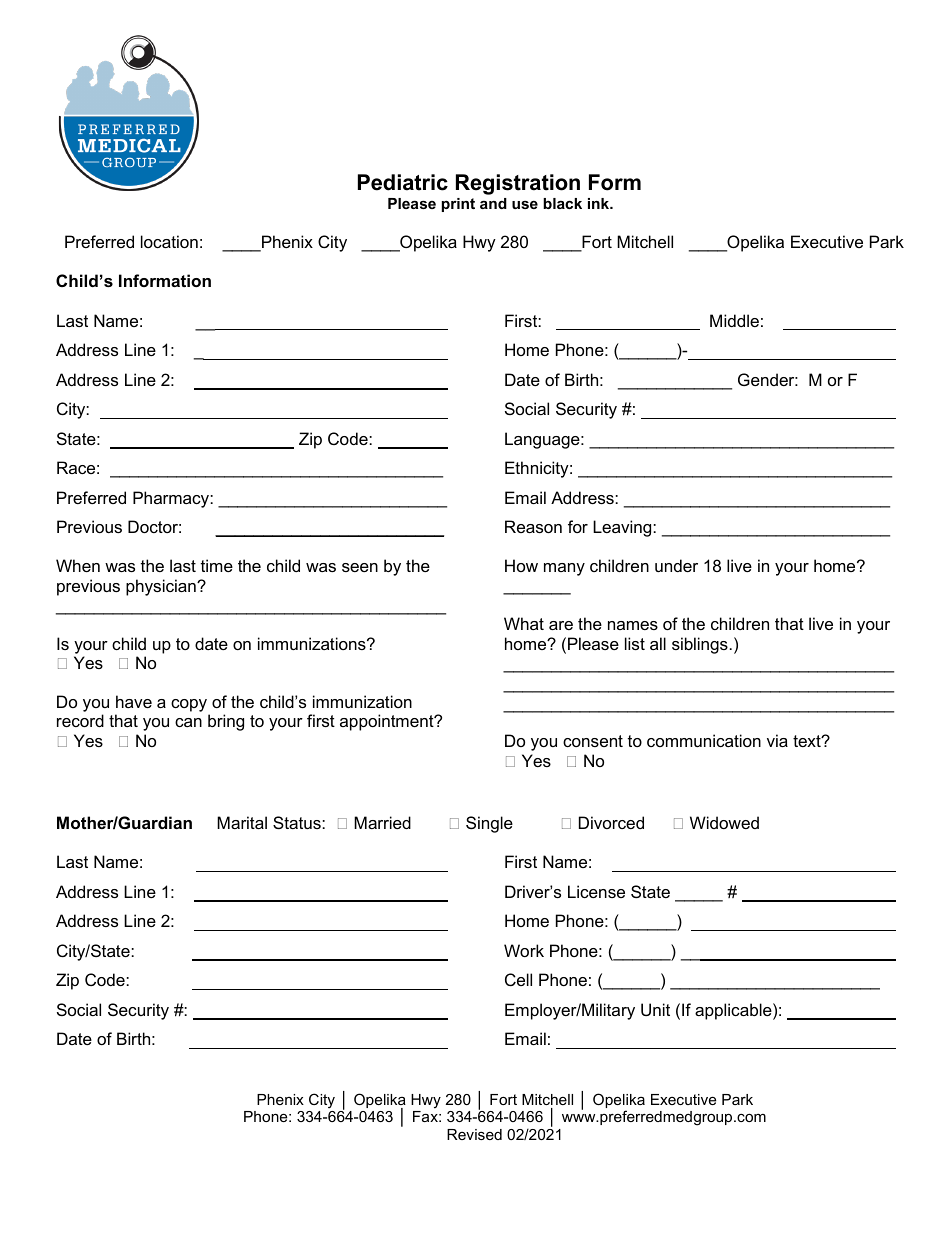  What do you see at coordinates (242, 822) in the screenshot?
I see `Marital` at bounding box center [242, 822].
